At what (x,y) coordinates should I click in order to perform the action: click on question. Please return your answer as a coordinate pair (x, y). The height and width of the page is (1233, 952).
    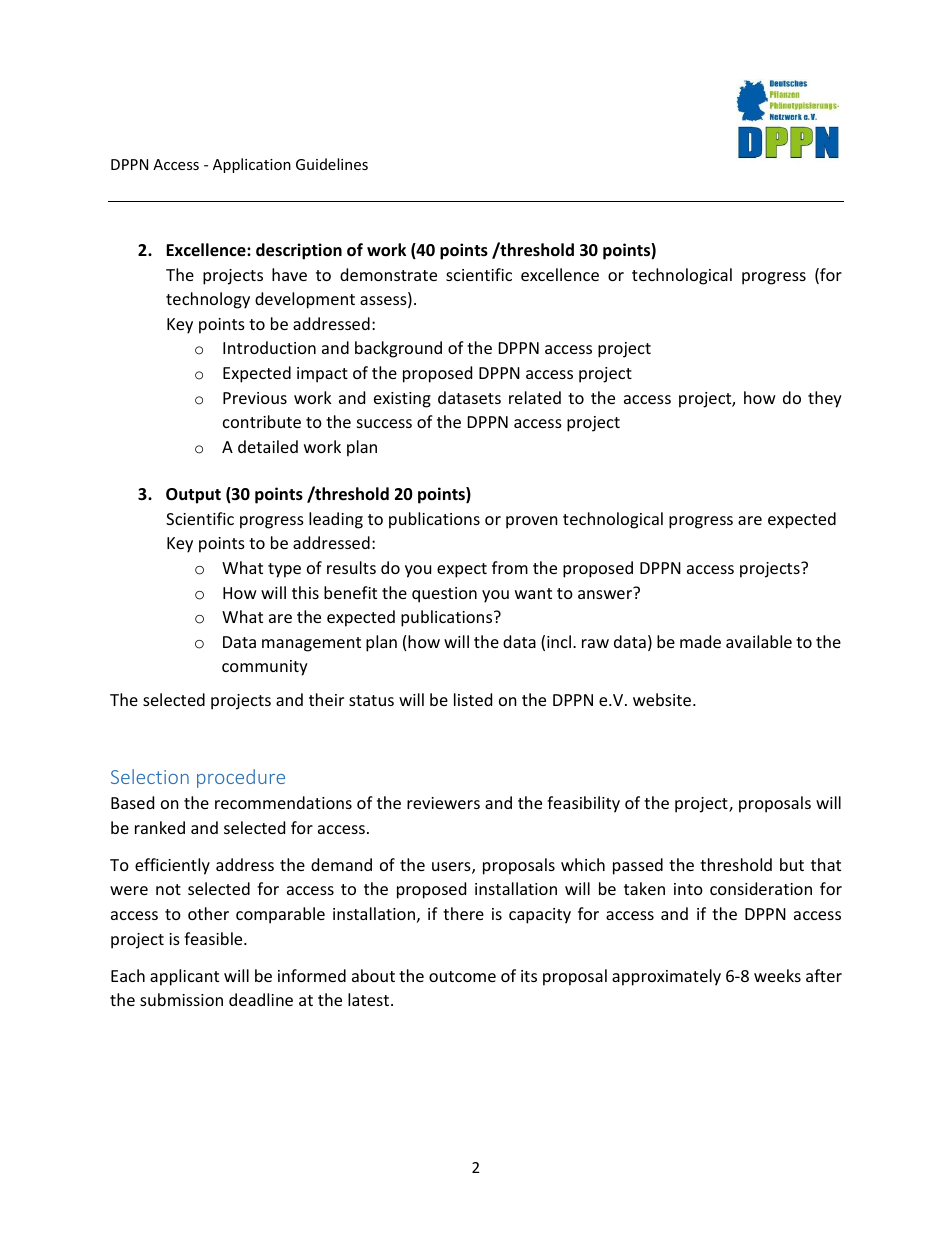
    Looking at the image, I should click on (444, 595).
